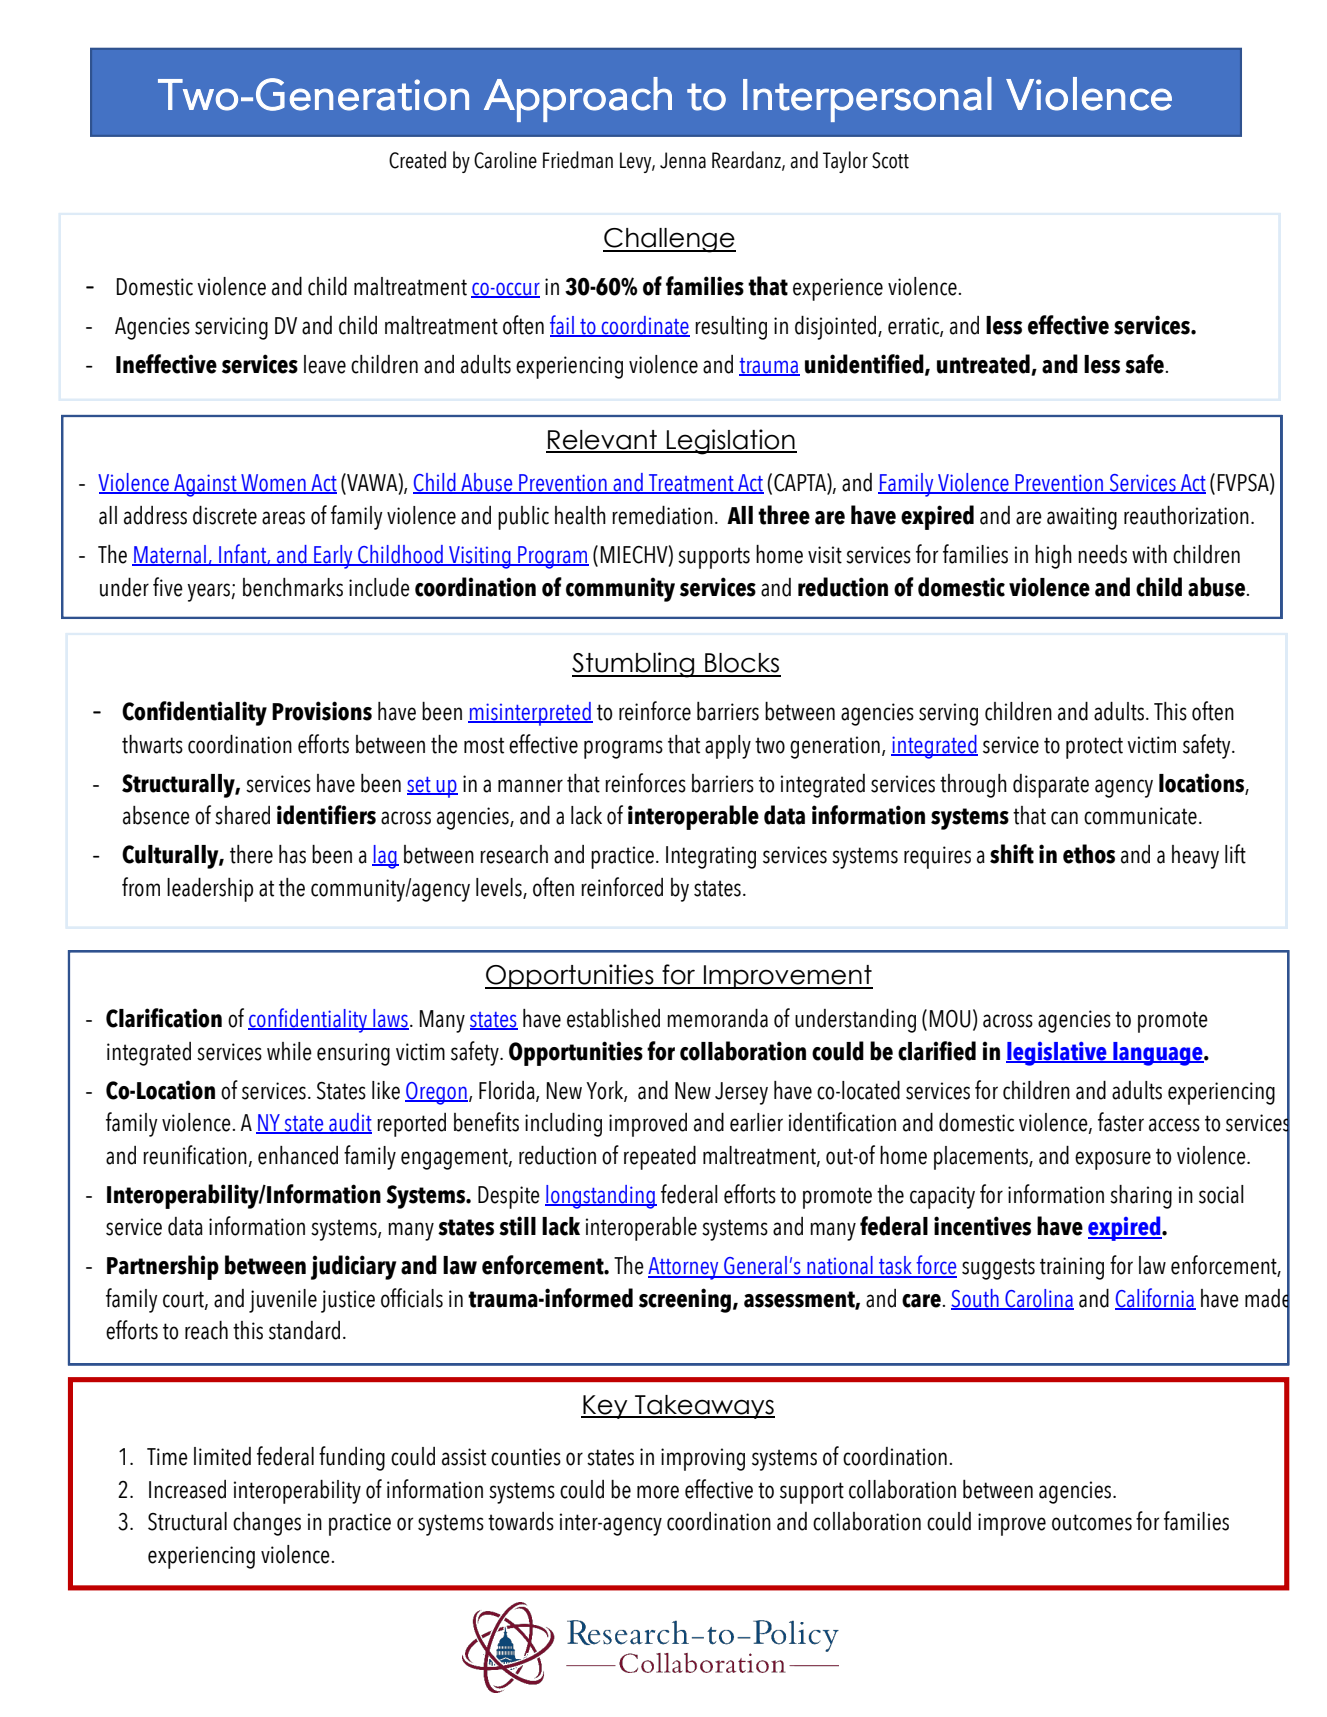 The height and width of the image is (1717, 1327). I want to click on Scott, so click(890, 160).
